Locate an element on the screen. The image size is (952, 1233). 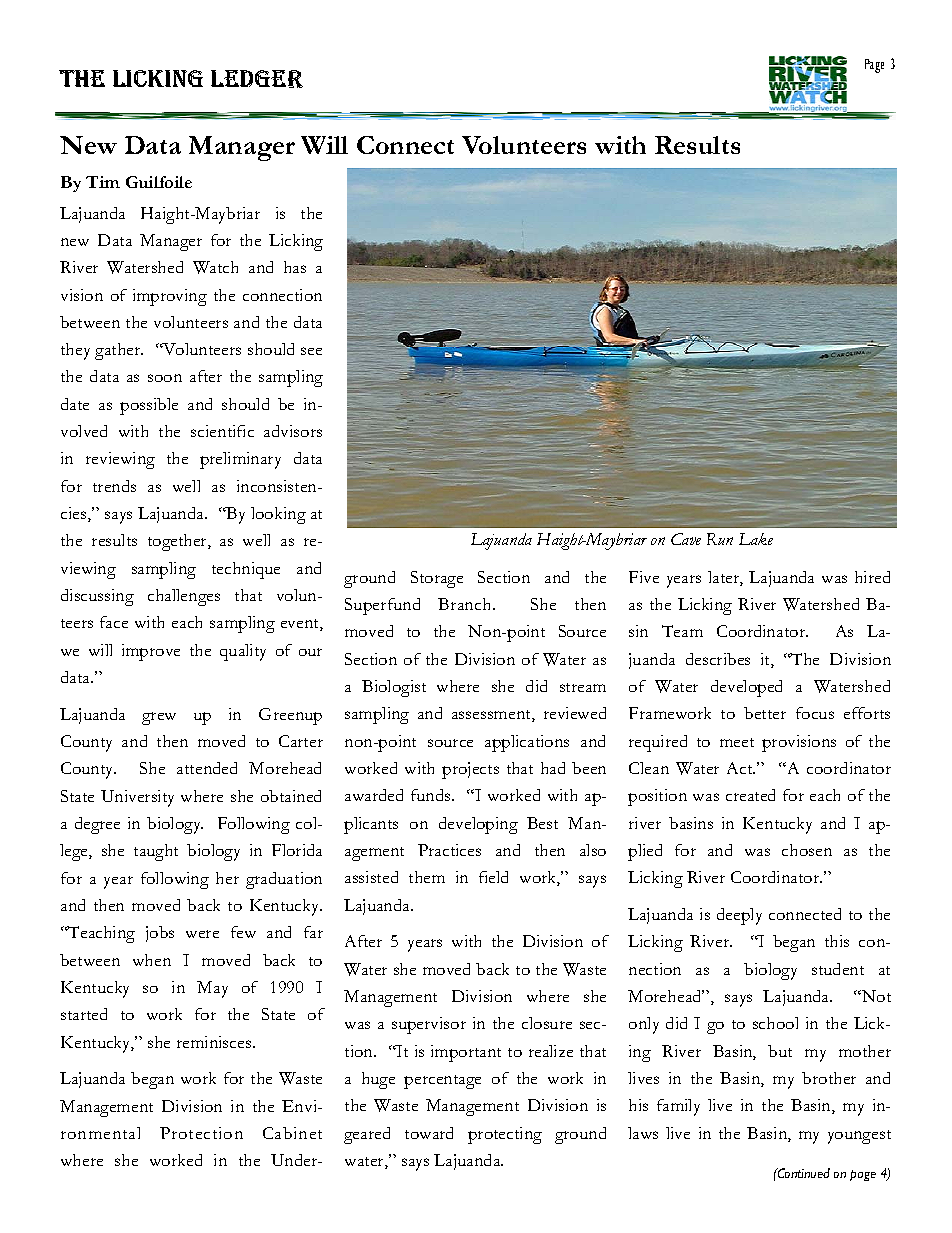
see is located at coordinates (311, 351).
